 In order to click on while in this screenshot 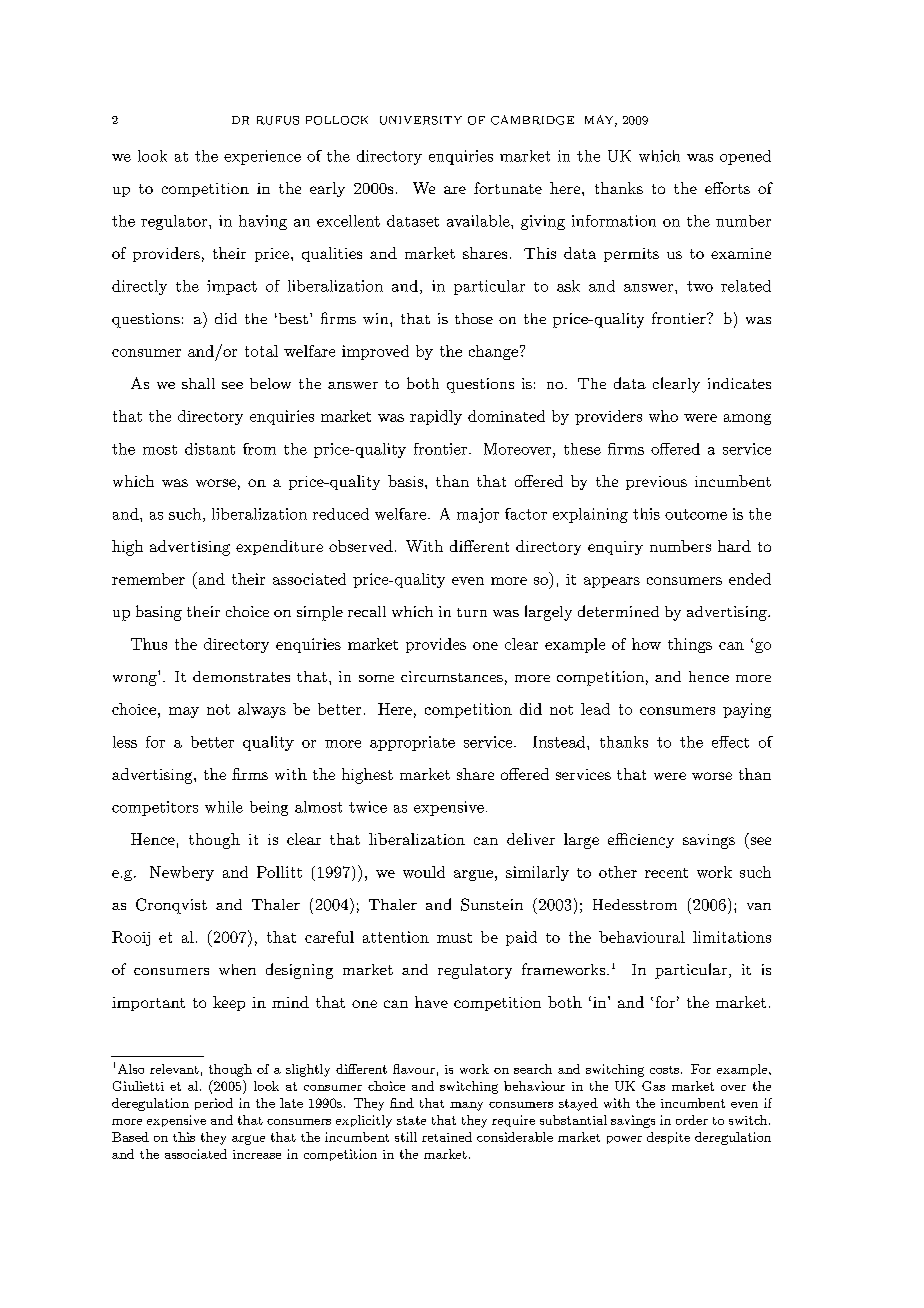, I will do `click(224, 807)`.
